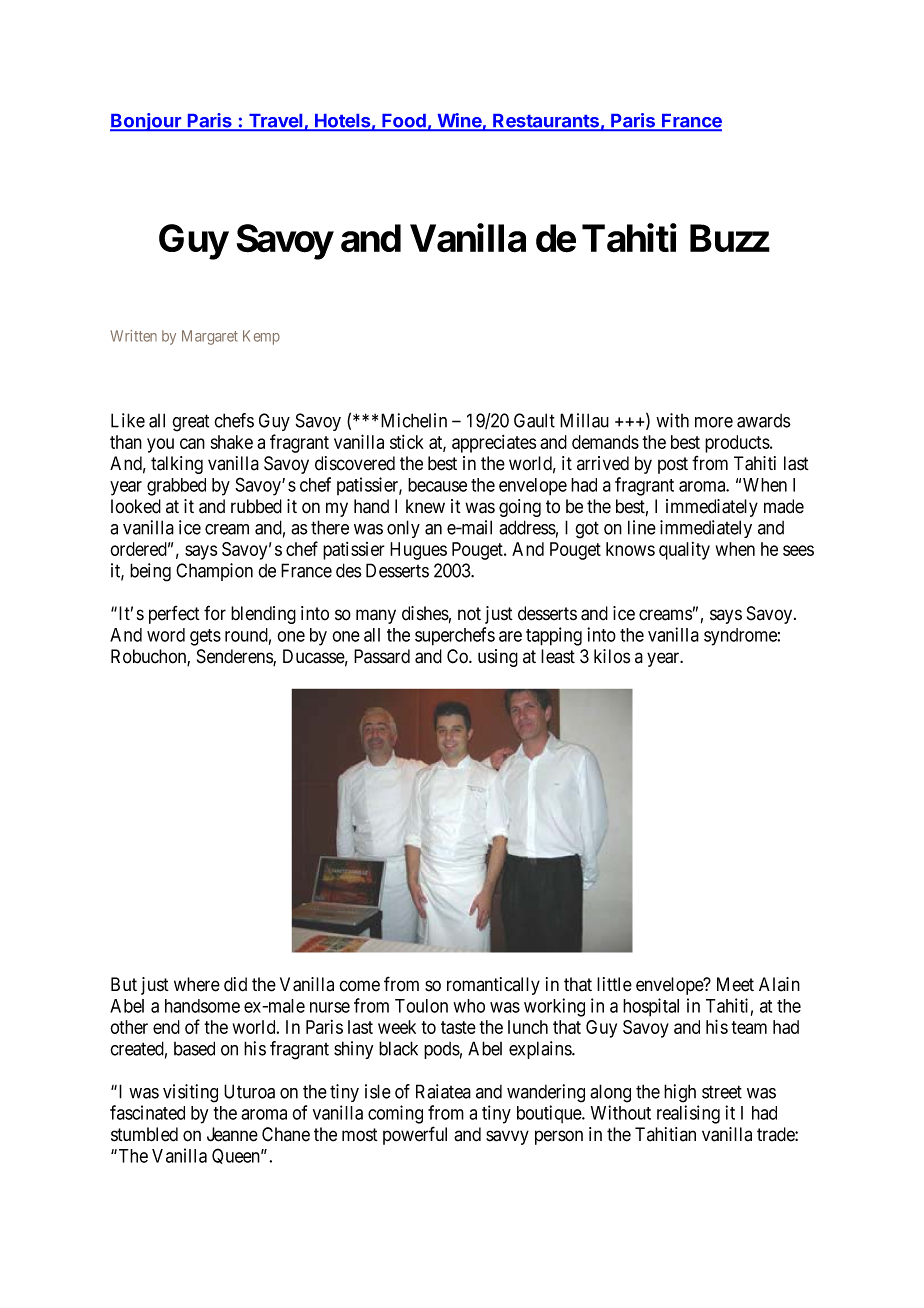  Describe the element at coordinates (714, 422) in the image. I see `more` at that location.
